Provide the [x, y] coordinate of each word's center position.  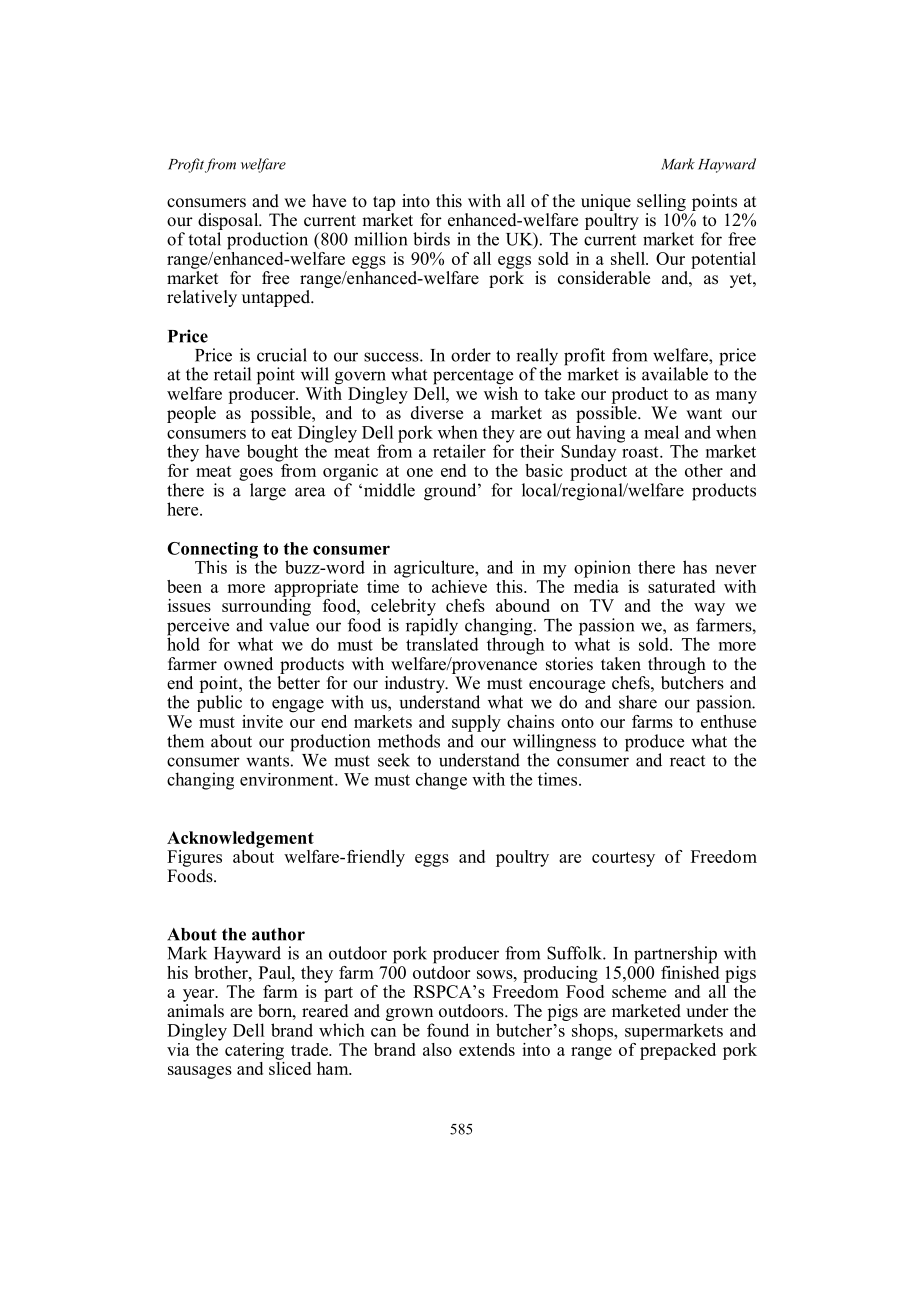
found [448, 1030]
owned [248, 664]
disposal [229, 221]
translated [442, 643]
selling [661, 202]
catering [254, 1051]
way [709, 609]
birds [431, 239]
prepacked [678, 1051]
